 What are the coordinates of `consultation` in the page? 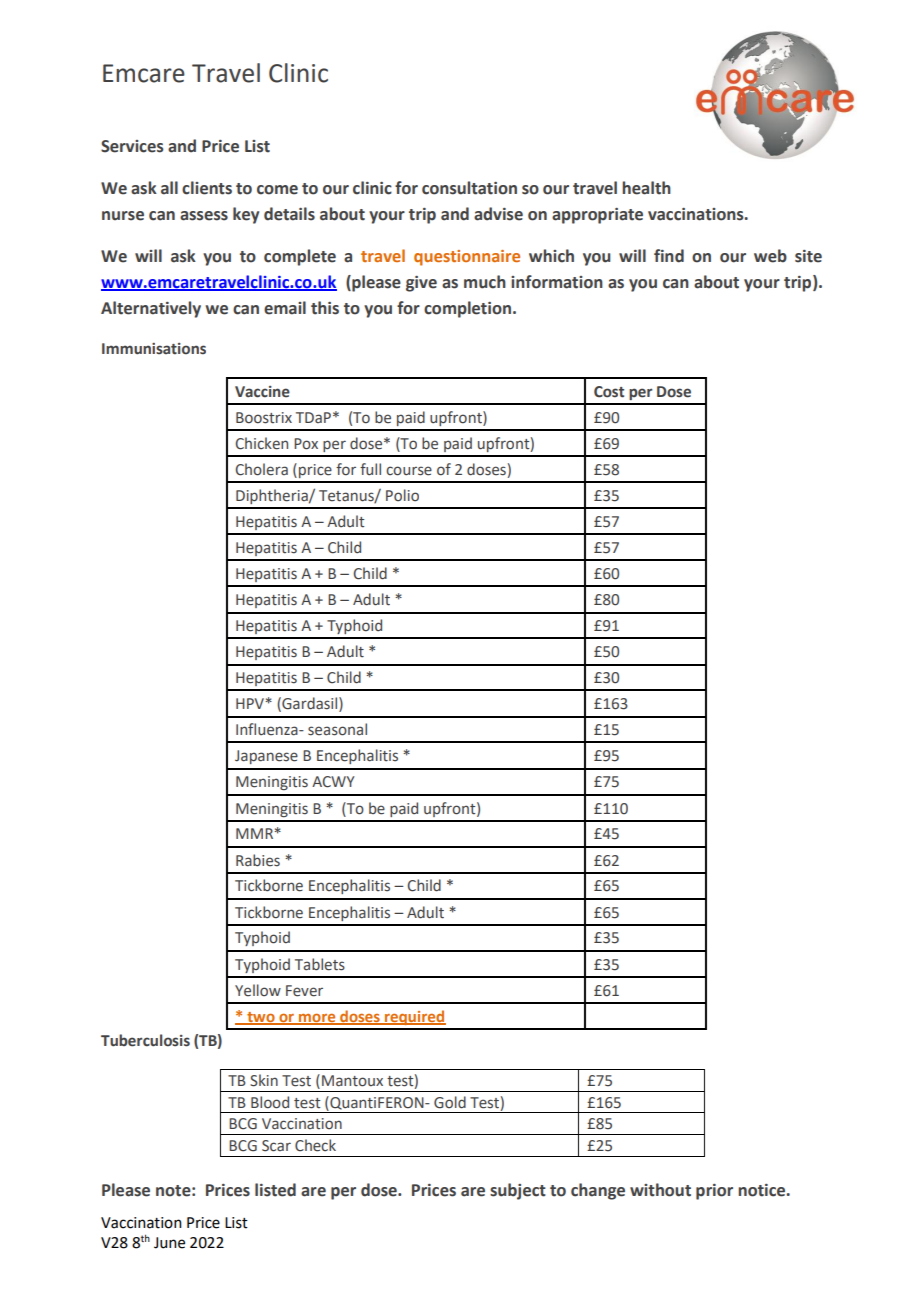 It's located at (469, 188).
